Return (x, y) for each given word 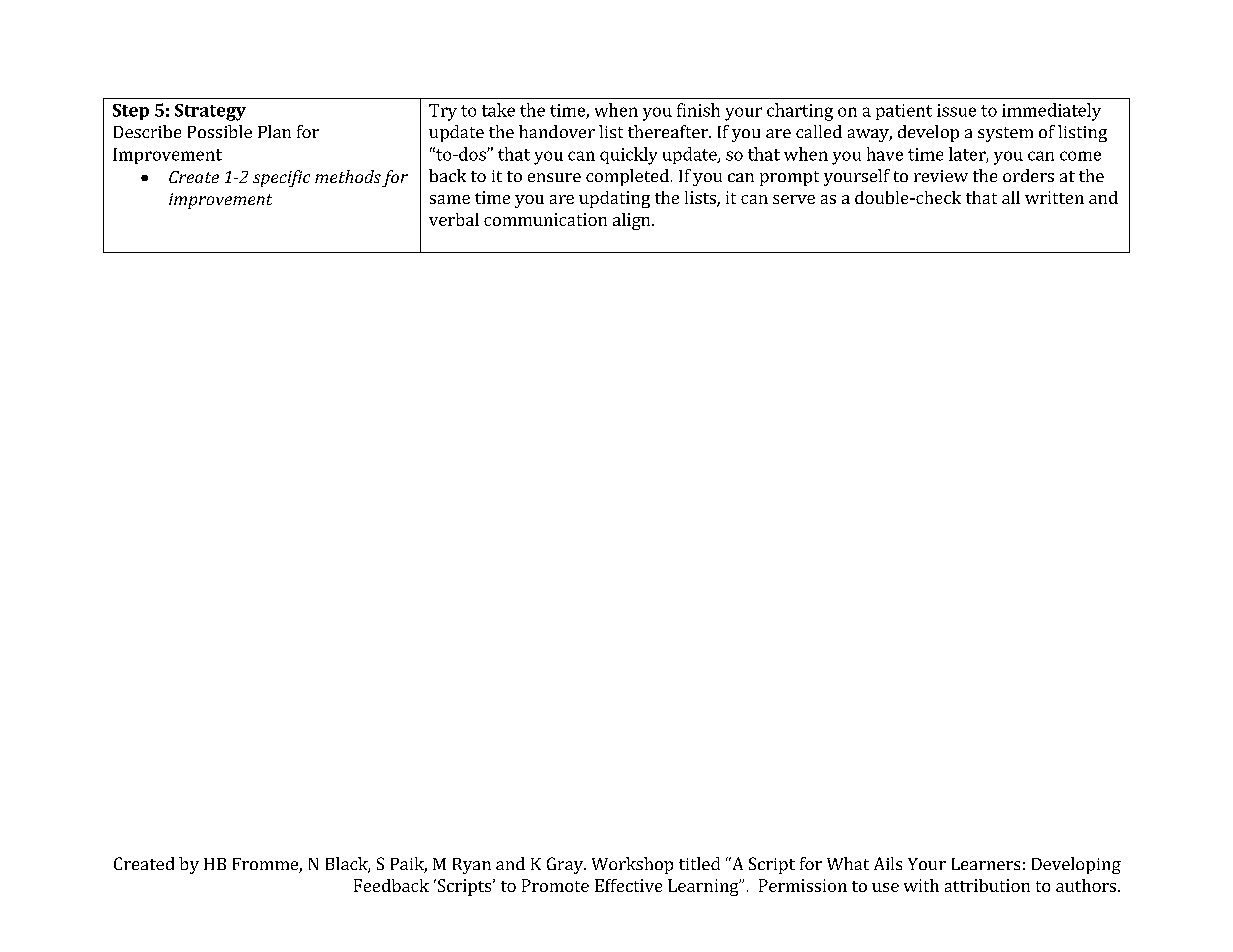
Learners (986, 864)
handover (557, 131)
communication (545, 219)
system (1005, 134)
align (633, 221)
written (1054, 197)
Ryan (472, 866)
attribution (987, 885)
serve (794, 199)
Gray (566, 865)
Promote (555, 885)
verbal (454, 219)
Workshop (632, 865)
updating (614, 199)
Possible (220, 131)
